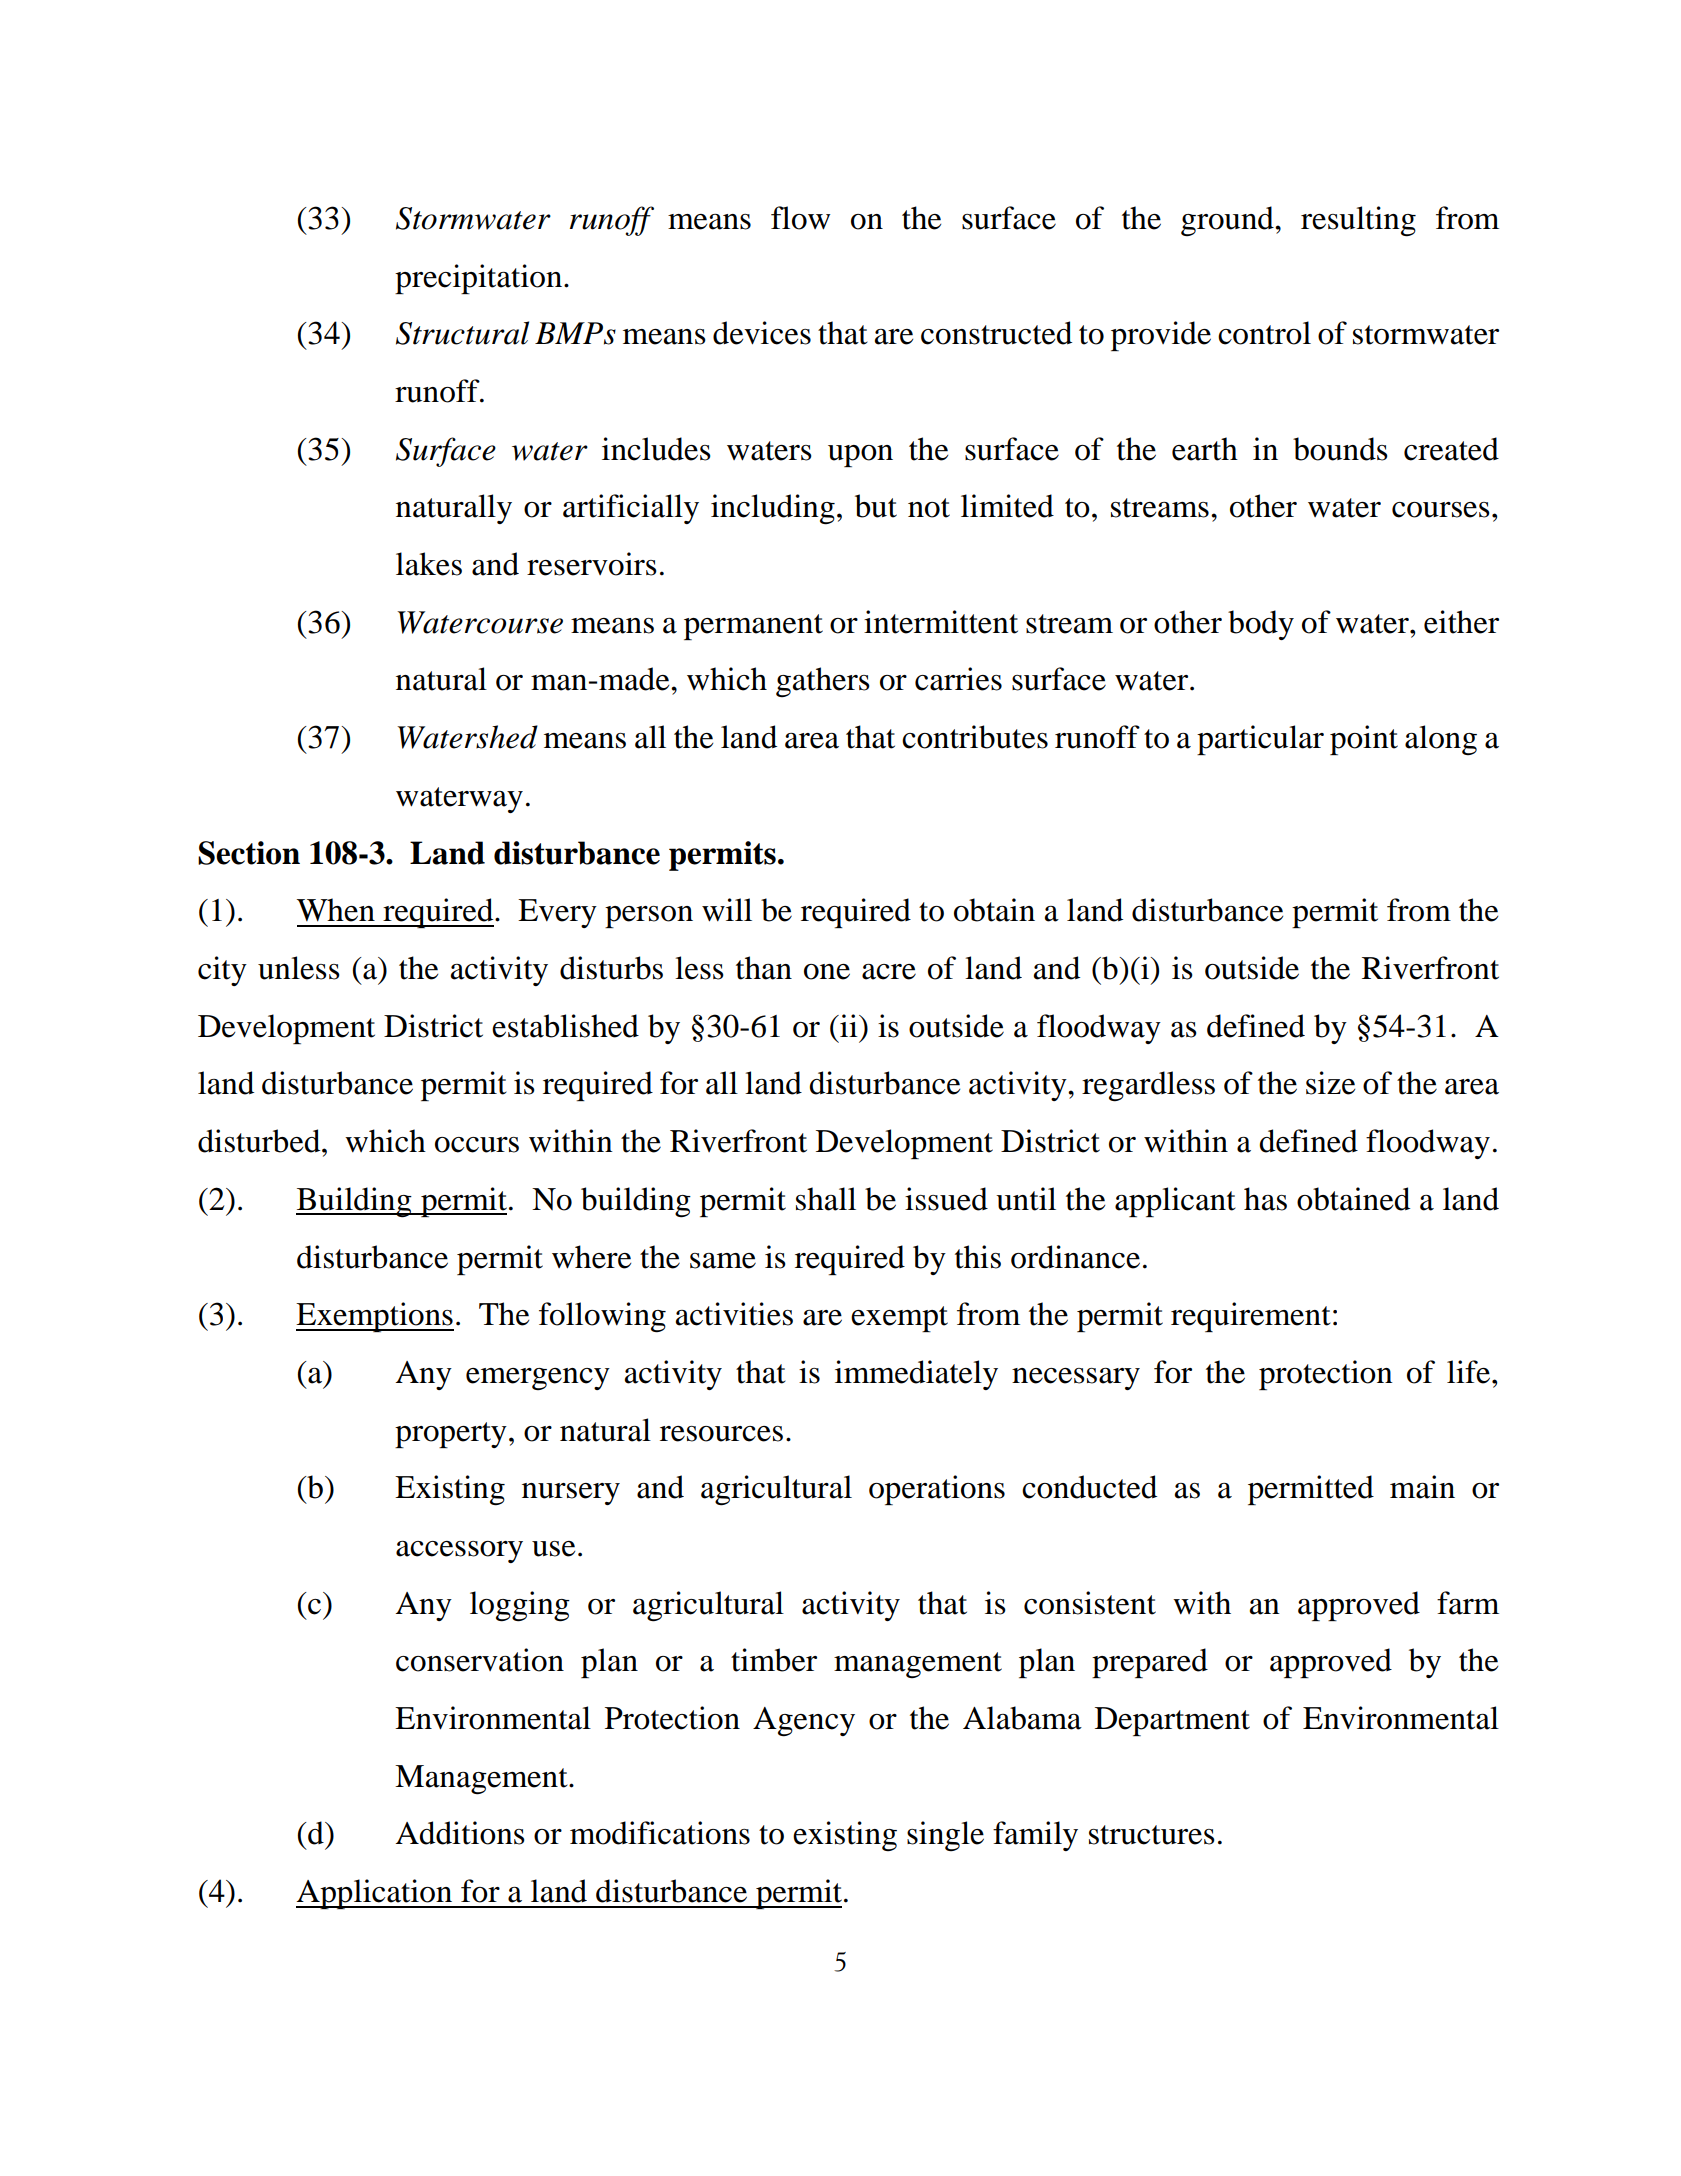  I want to click on precipitation, so click(480, 279).
